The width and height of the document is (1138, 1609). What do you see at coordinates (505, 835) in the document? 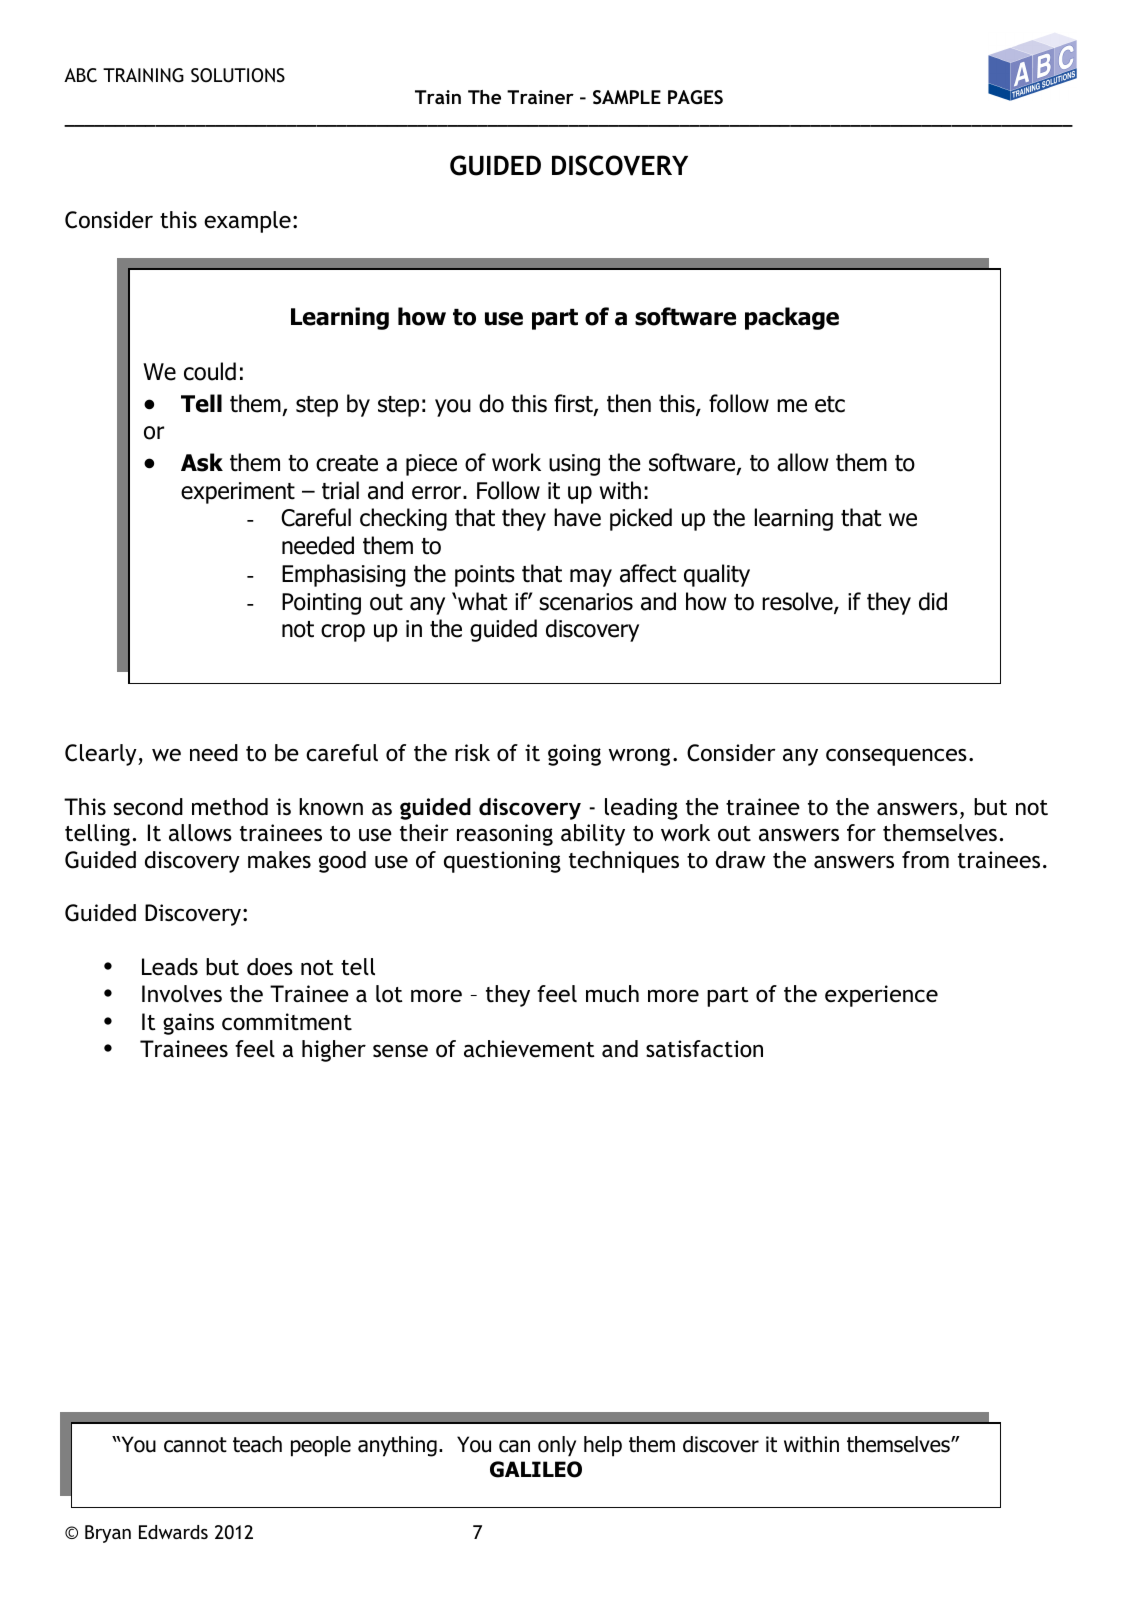
I see `reasoning` at bounding box center [505, 835].
